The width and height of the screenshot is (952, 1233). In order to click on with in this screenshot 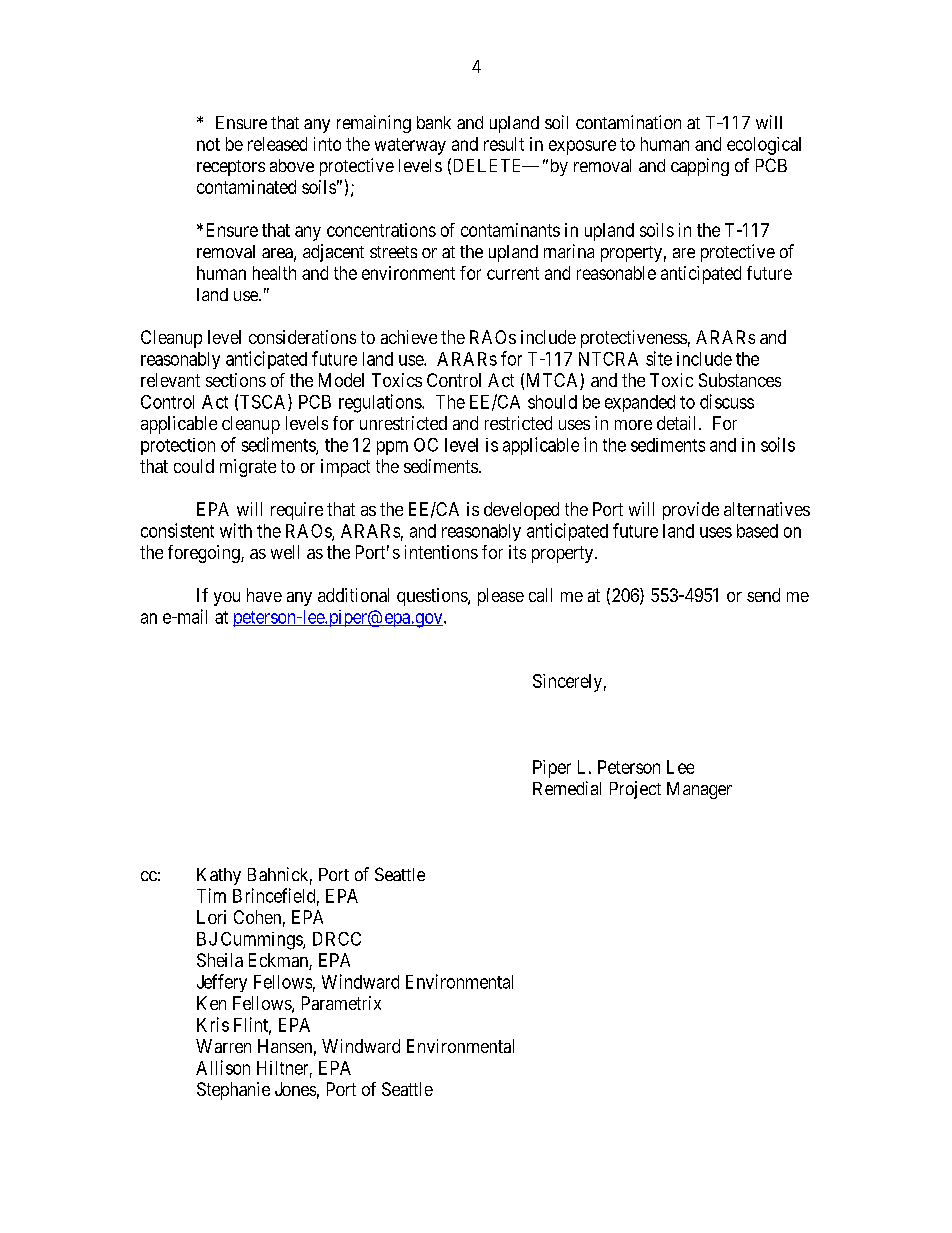, I will do `click(236, 530)`.
